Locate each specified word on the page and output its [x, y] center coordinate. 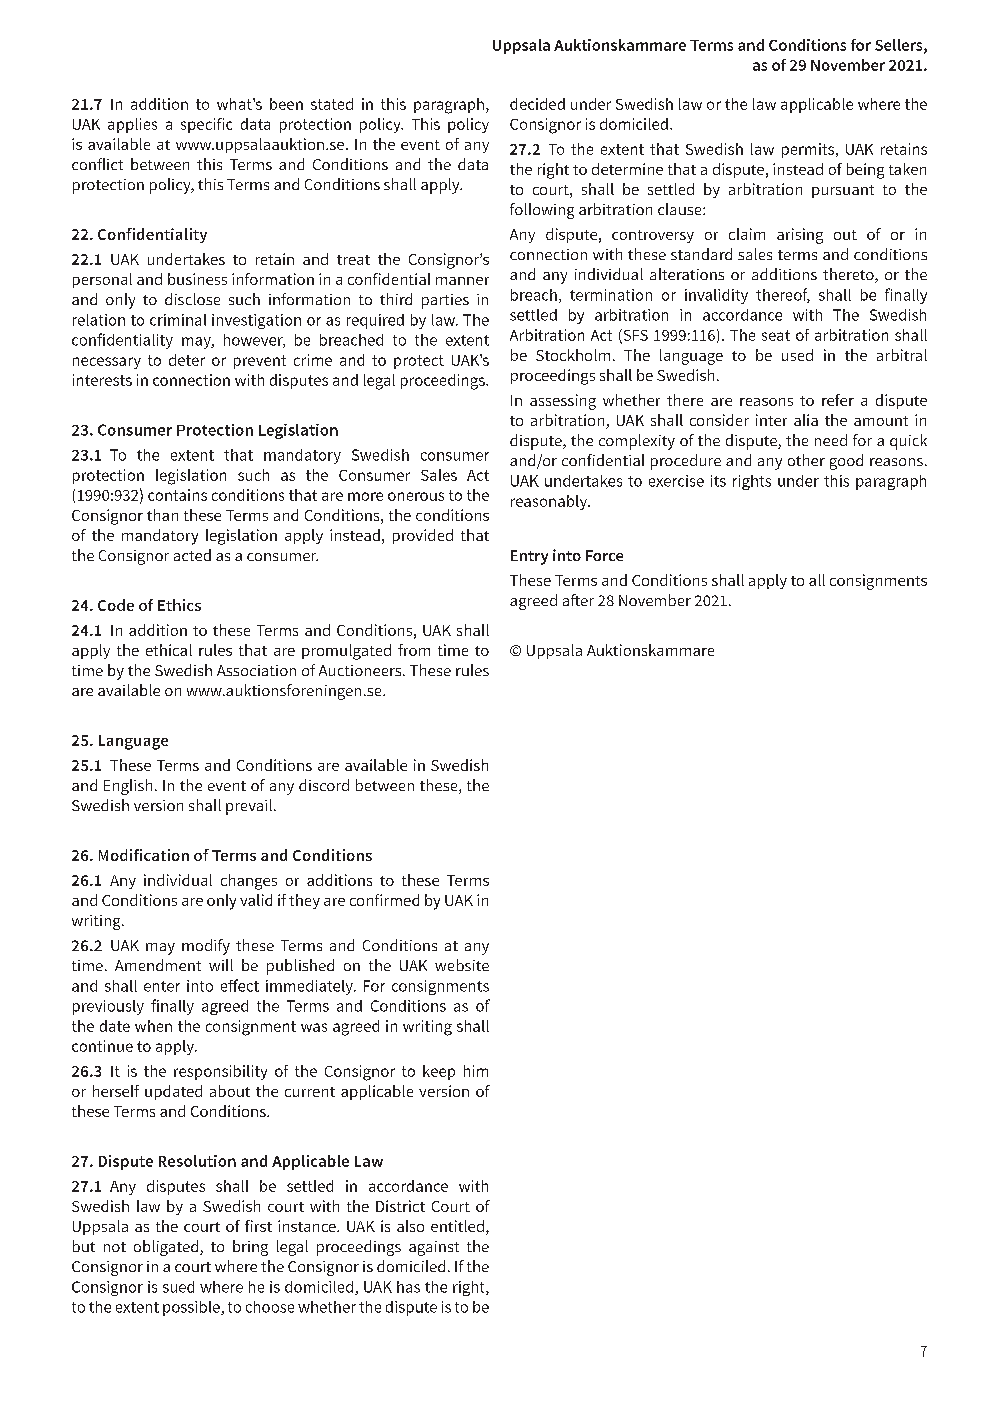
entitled [457, 1226]
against [434, 1248]
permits [809, 150]
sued [178, 1287]
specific [206, 125]
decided [537, 104]
